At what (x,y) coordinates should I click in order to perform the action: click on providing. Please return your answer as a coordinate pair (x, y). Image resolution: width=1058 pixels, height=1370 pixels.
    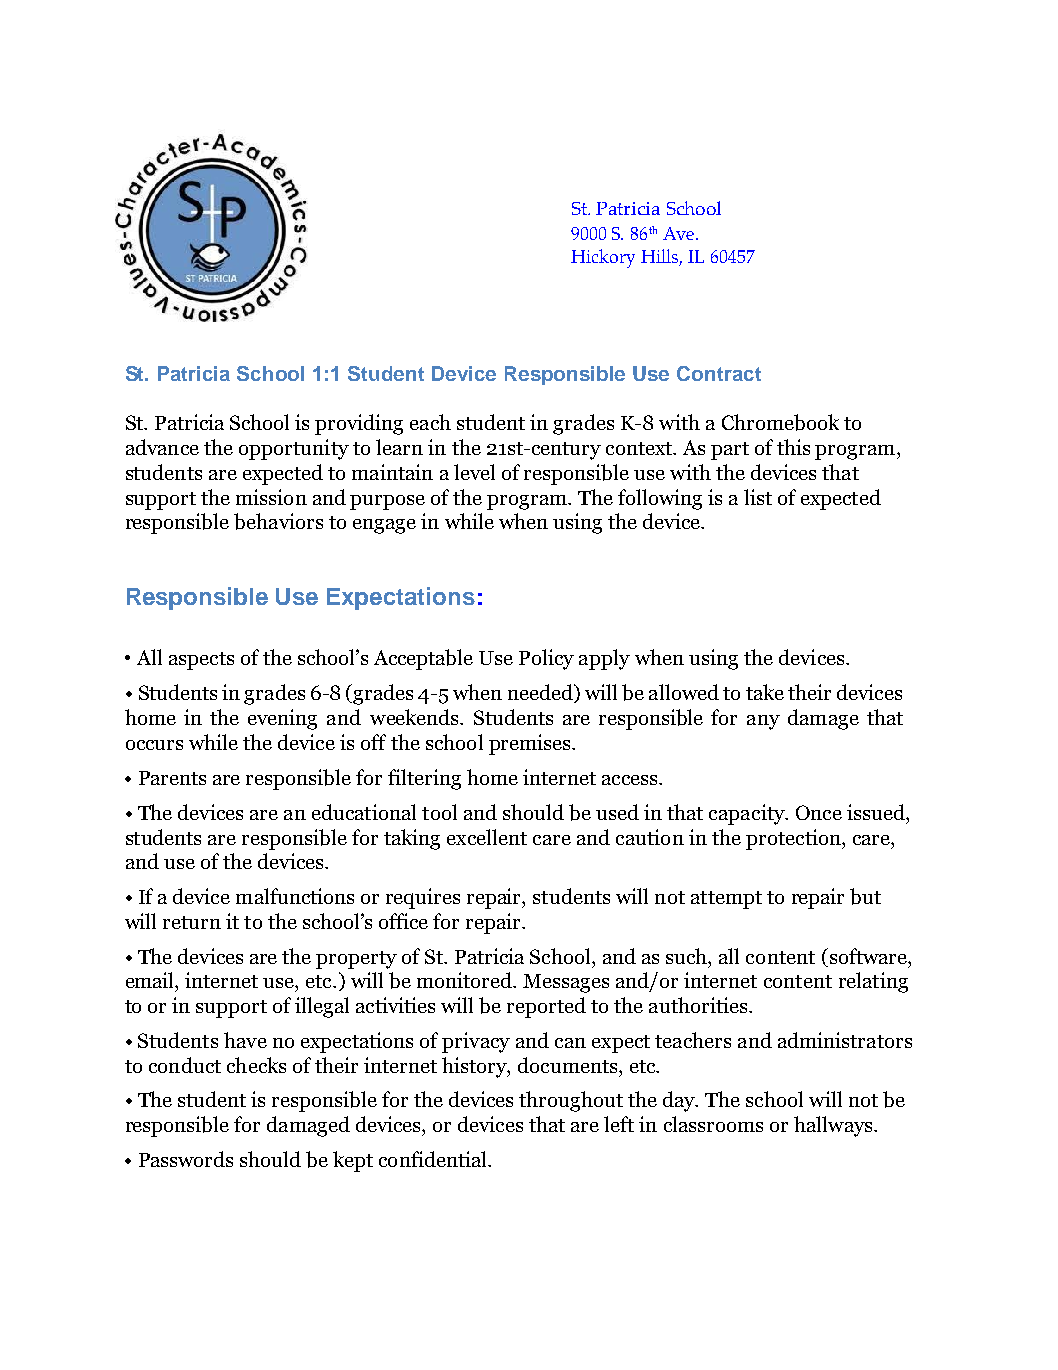
    Looking at the image, I should click on (359, 424).
